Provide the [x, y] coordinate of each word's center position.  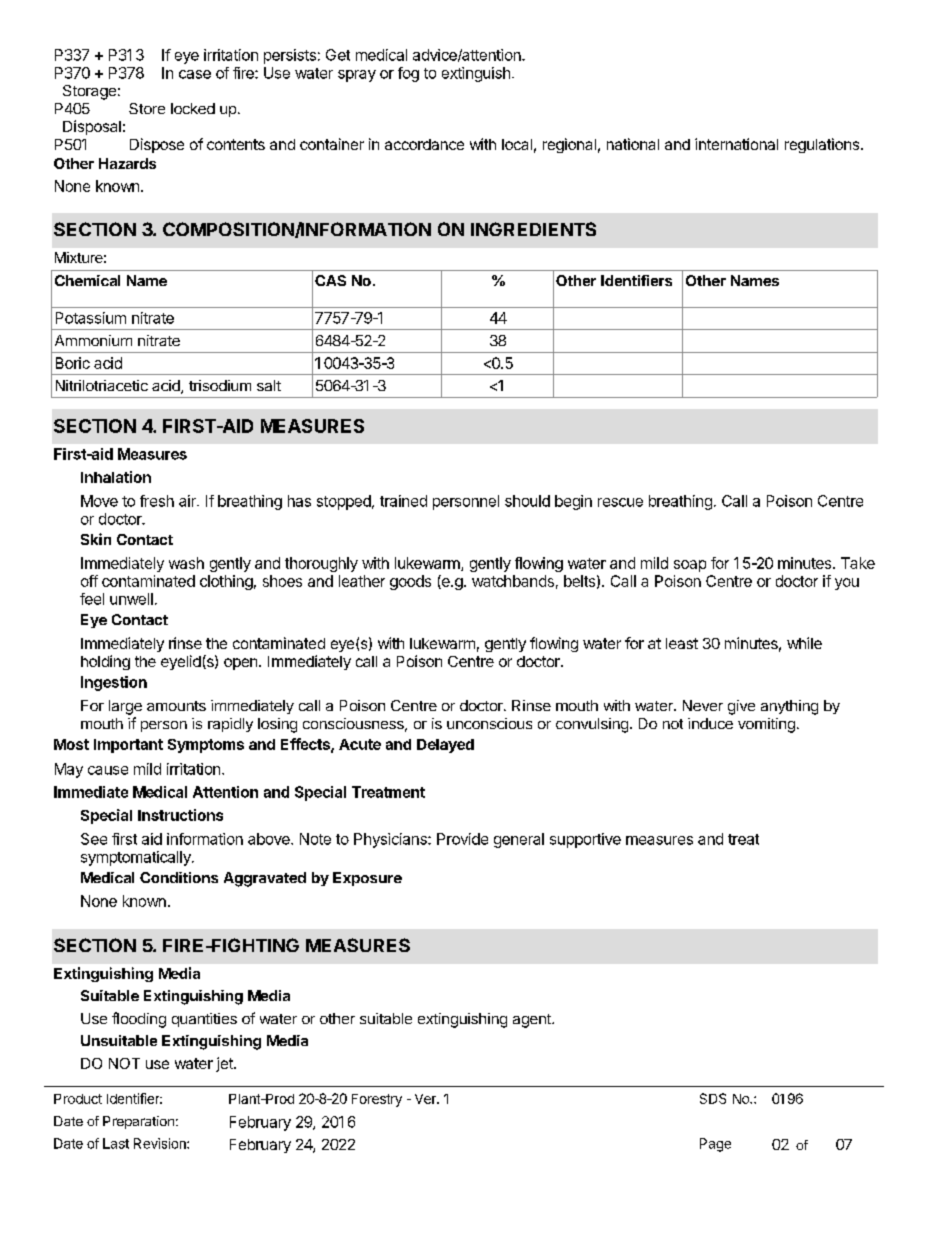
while [804, 643]
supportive [585, 840]
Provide [462, 839]
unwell [131, 599]
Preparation [138, 1122]
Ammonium [93, 340]
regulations [823, 145]
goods [410, 582]
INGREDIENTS [533, 229]
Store [147, 108]
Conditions [179, 877]
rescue [620, 502]
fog [408, 74]
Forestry [377, 1100]
